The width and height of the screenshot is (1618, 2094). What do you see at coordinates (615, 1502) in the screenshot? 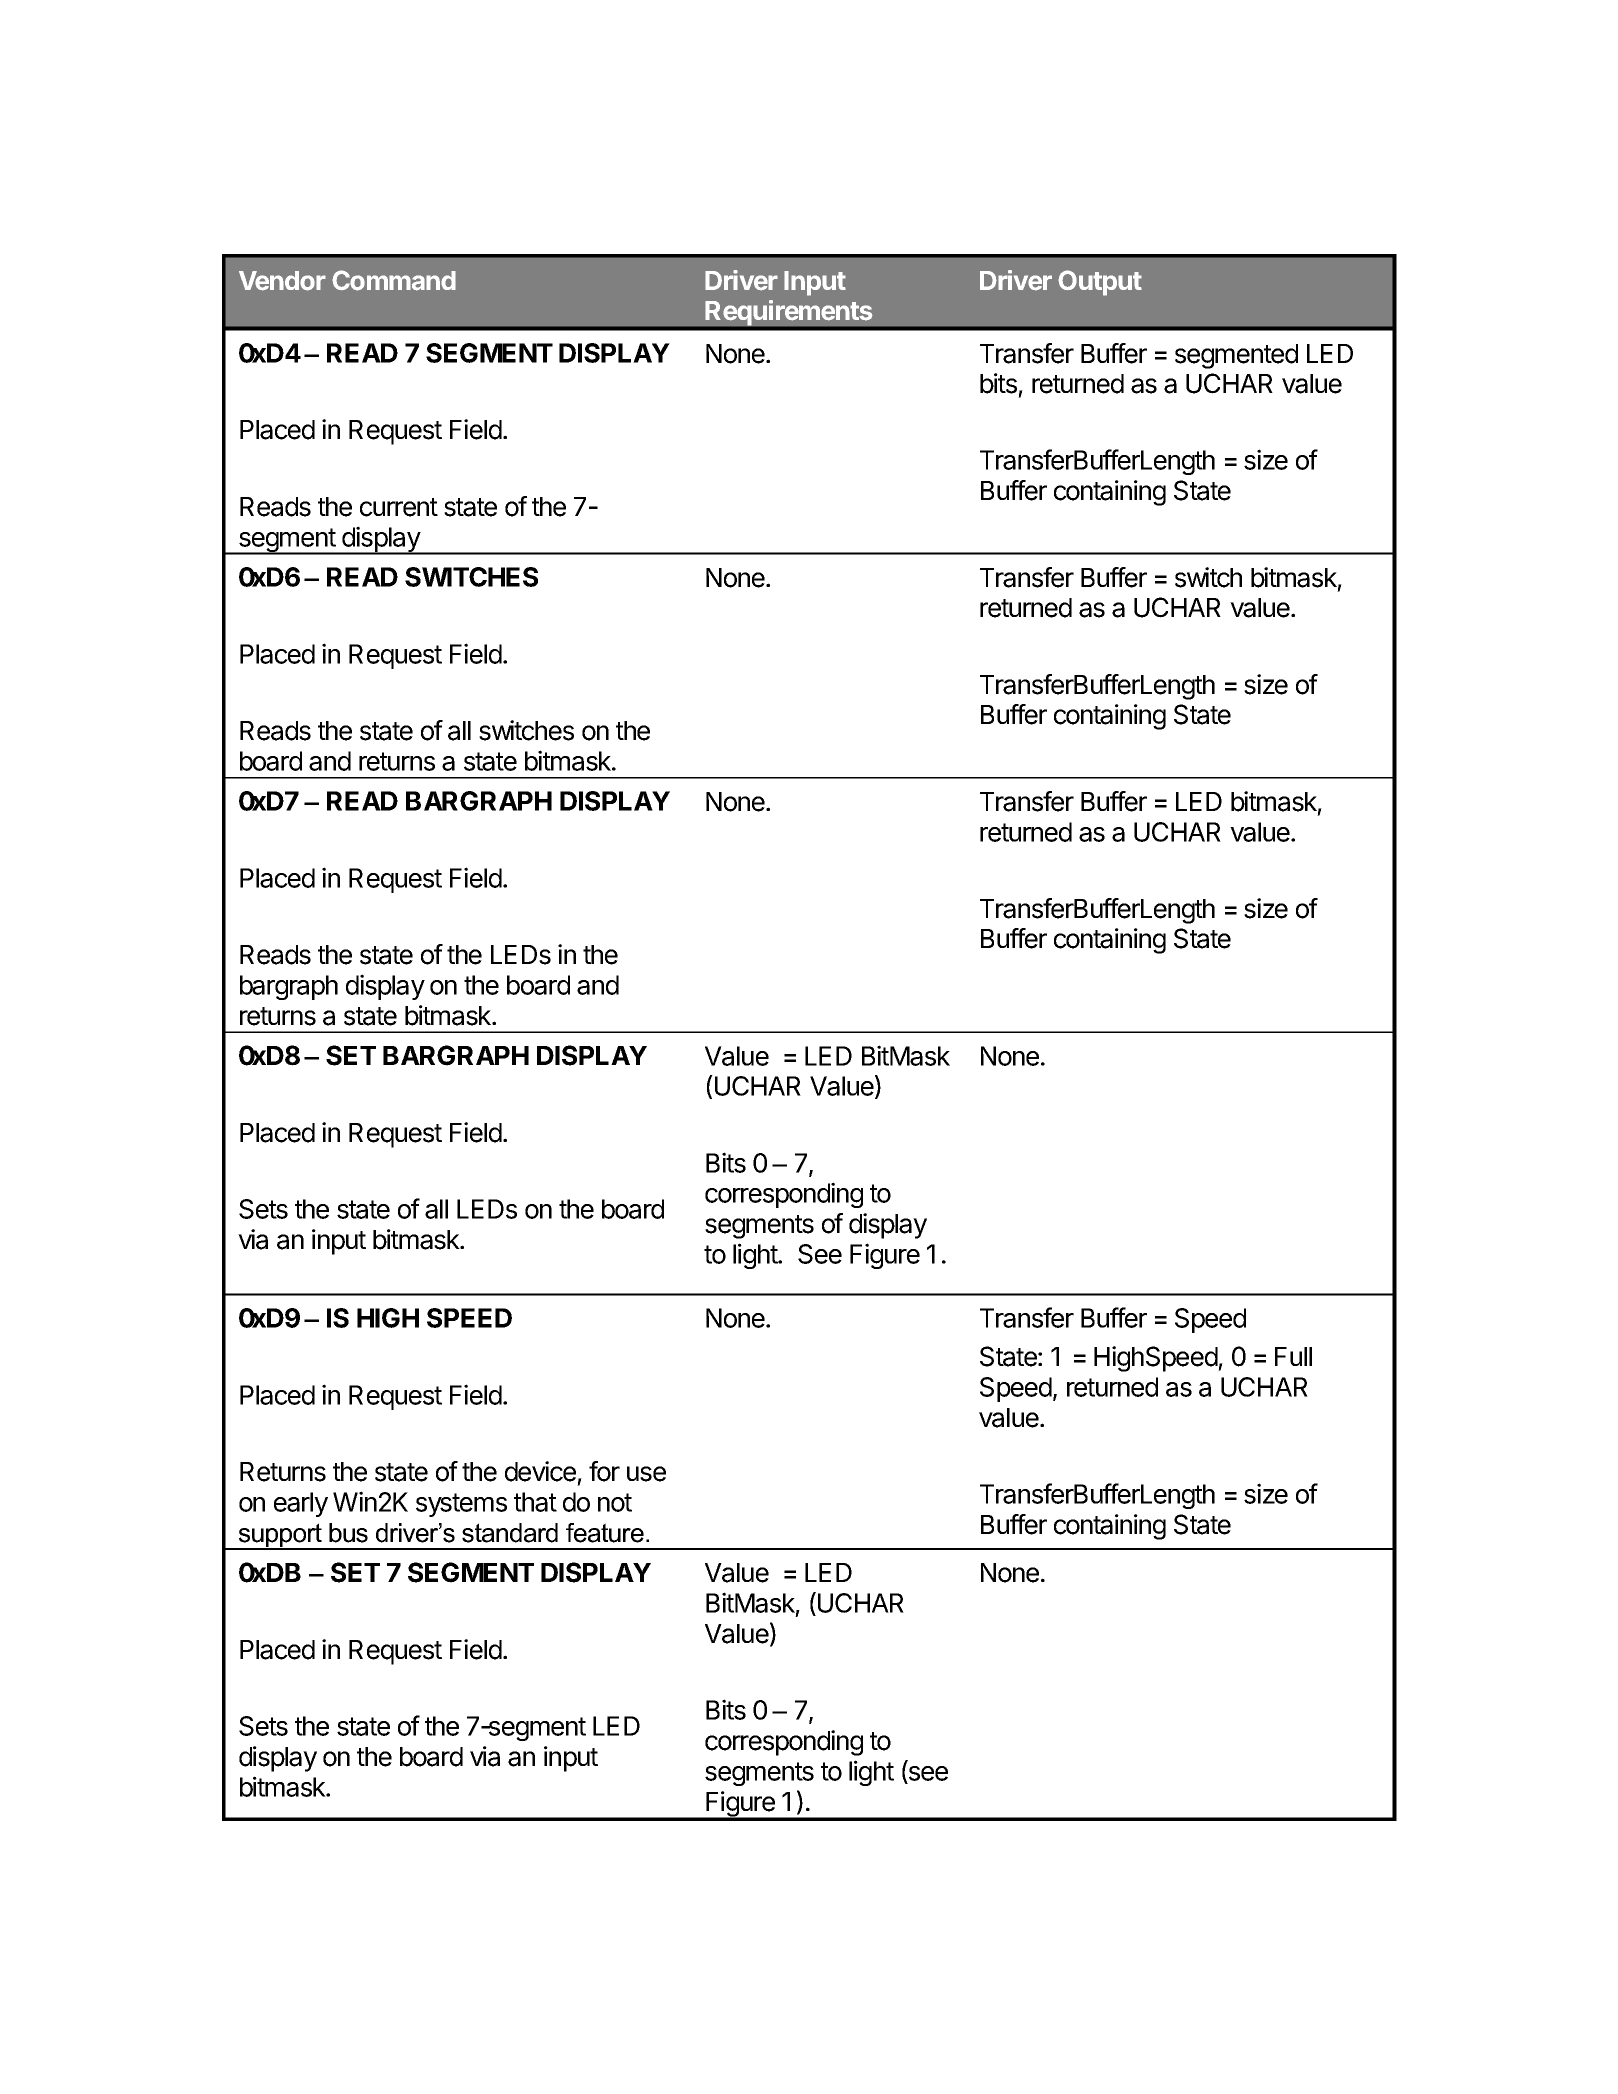
I see `not` at bounding box center [615, 1502].
